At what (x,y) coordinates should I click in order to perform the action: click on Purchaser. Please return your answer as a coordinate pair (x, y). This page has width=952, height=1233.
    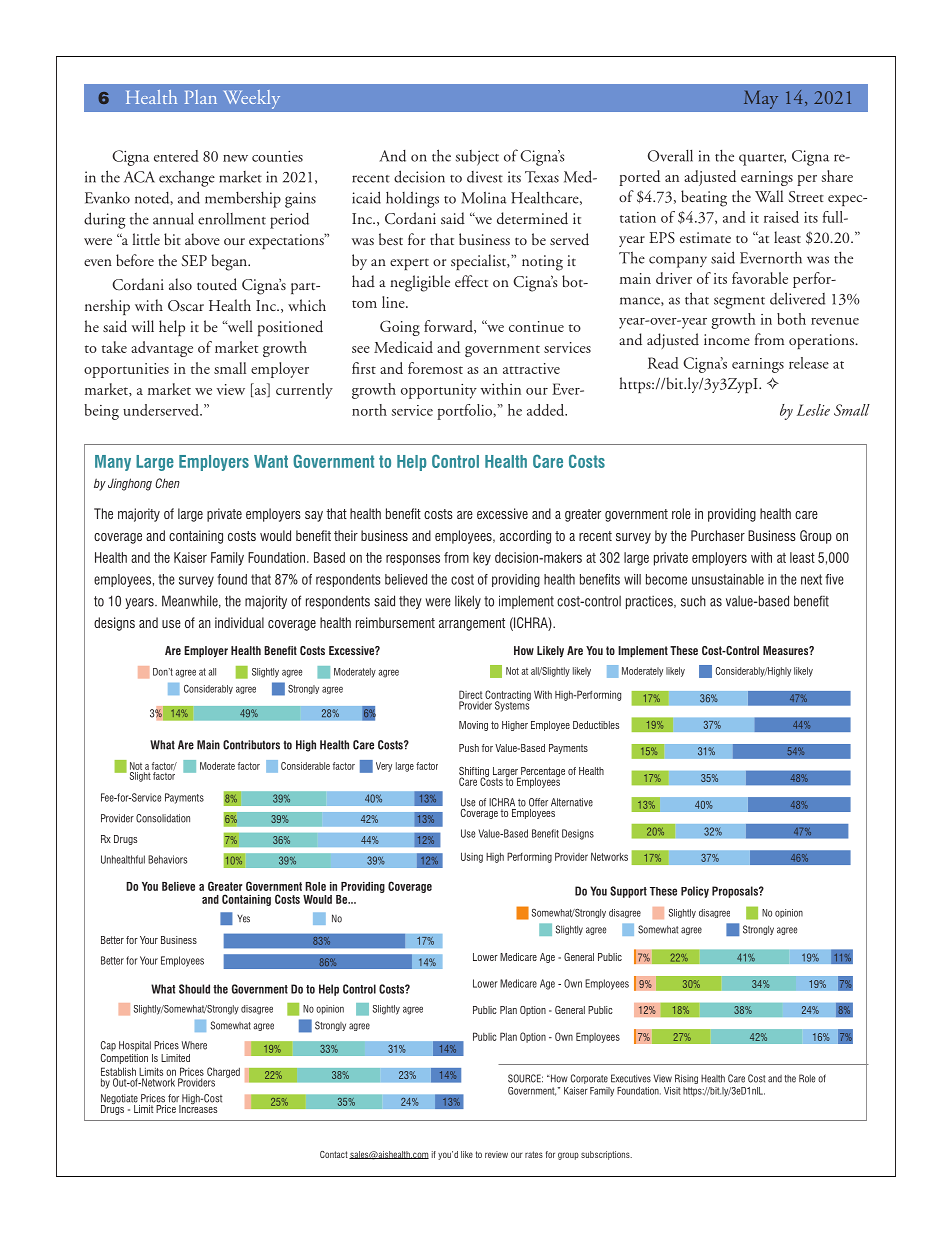
    Looking at the image, I should click on (718, 535).
